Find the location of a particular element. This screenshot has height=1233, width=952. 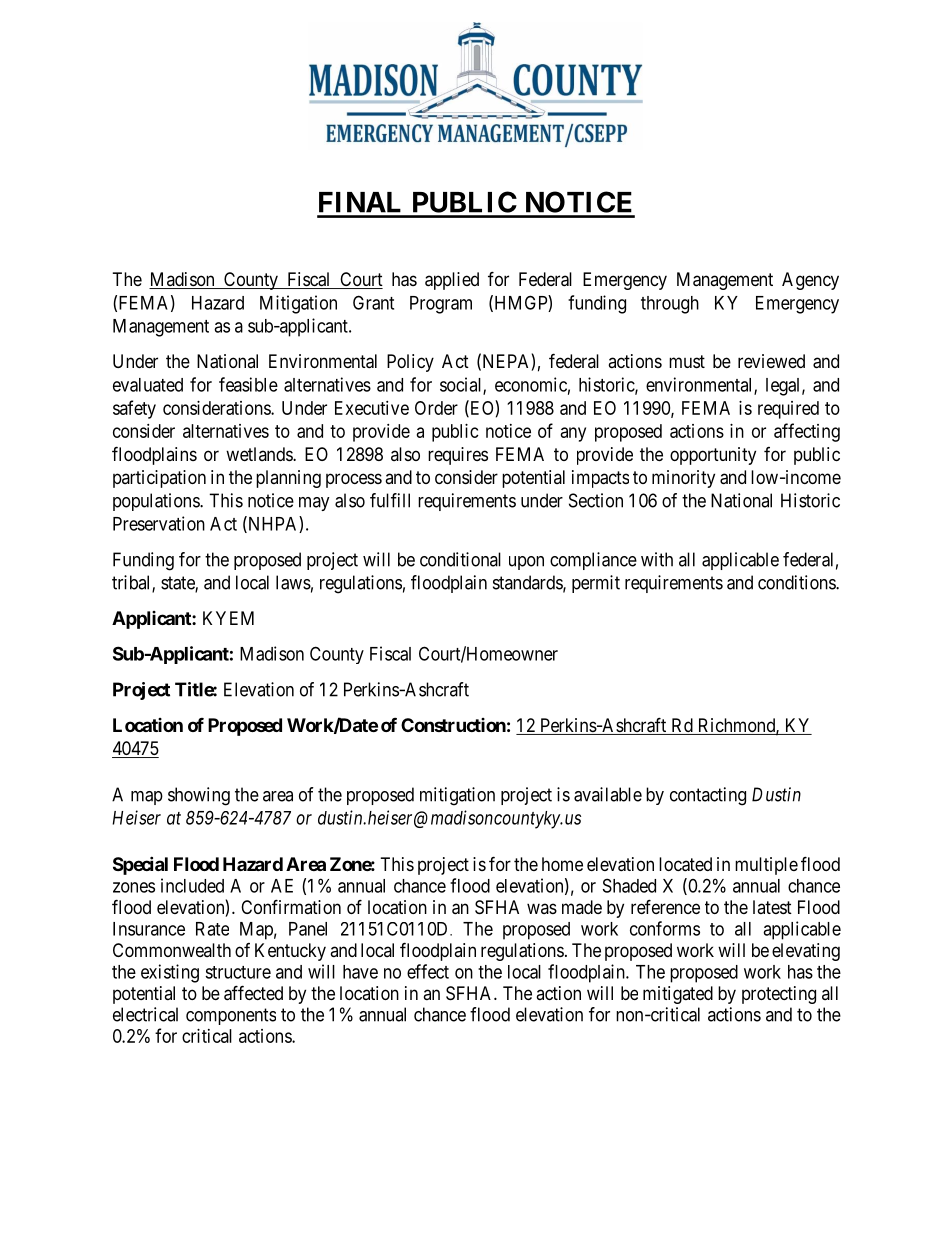

effect is located at coordinates (428, 971).
